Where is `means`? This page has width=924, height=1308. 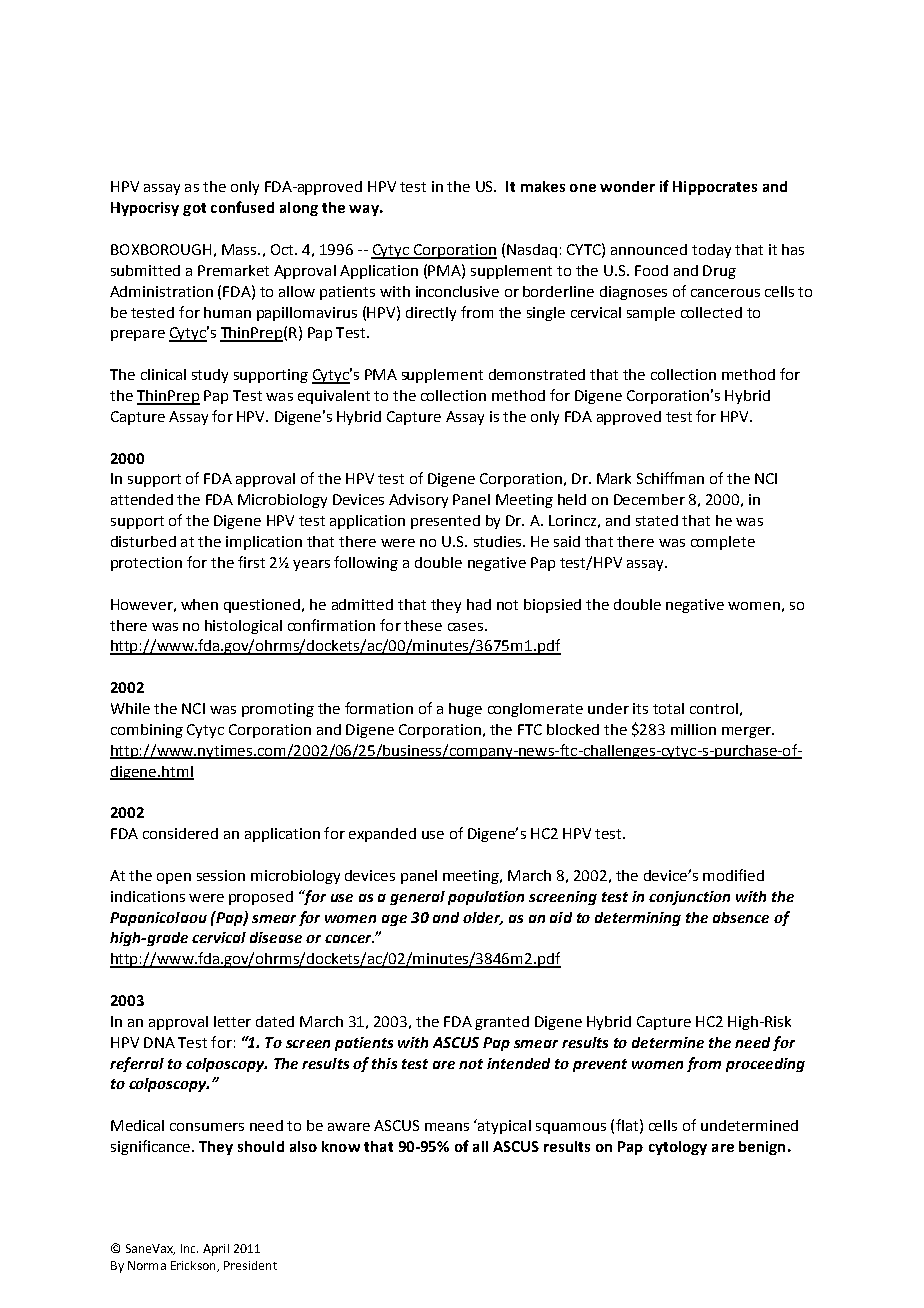
means is located at coordinates (447, 1127).
